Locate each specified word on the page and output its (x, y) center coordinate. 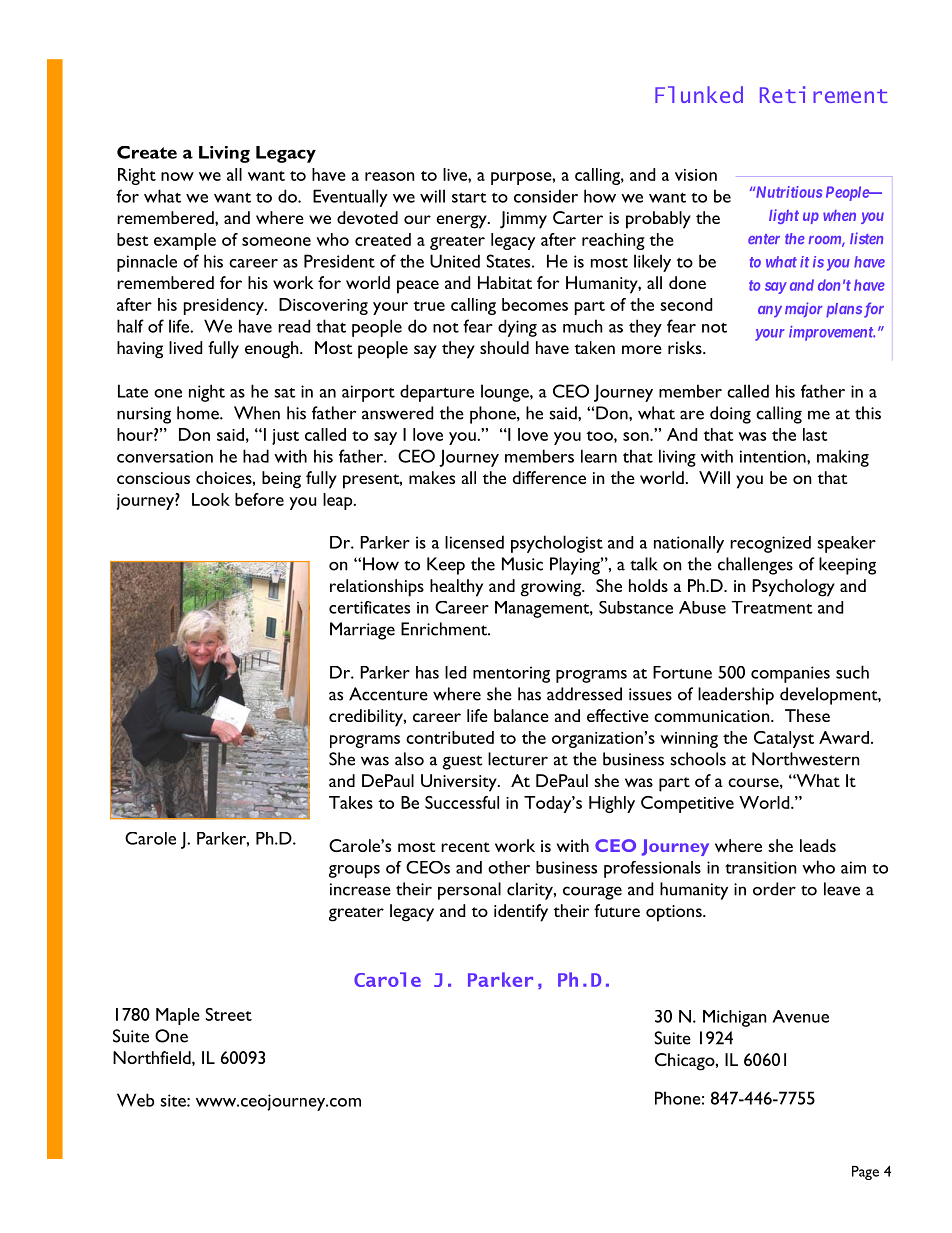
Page (865, 1173)
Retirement (824, 94)
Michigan (735, 1018)
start (469, 197)
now (177, 176)
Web (135, 1100)
